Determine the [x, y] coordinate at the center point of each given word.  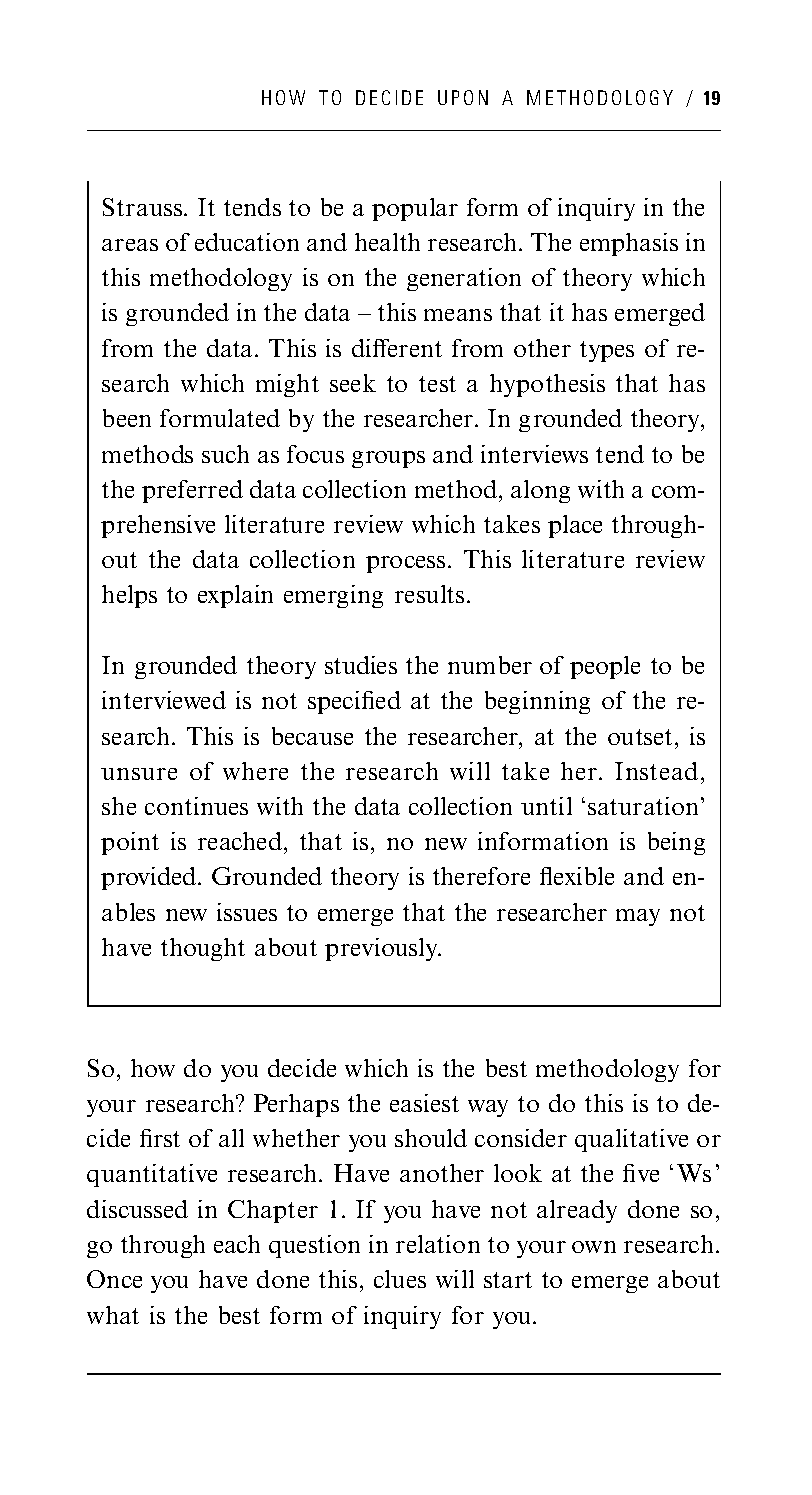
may [638, 917]
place [575, 526]
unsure [139, 774]
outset [640, 737]
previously [382, 949]
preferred [192, 491]
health [387, 242]
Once [114, 1279]
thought [203, 949]
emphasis [629, 244]
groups [388, 459]
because [312, 736]
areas [130, 245]
